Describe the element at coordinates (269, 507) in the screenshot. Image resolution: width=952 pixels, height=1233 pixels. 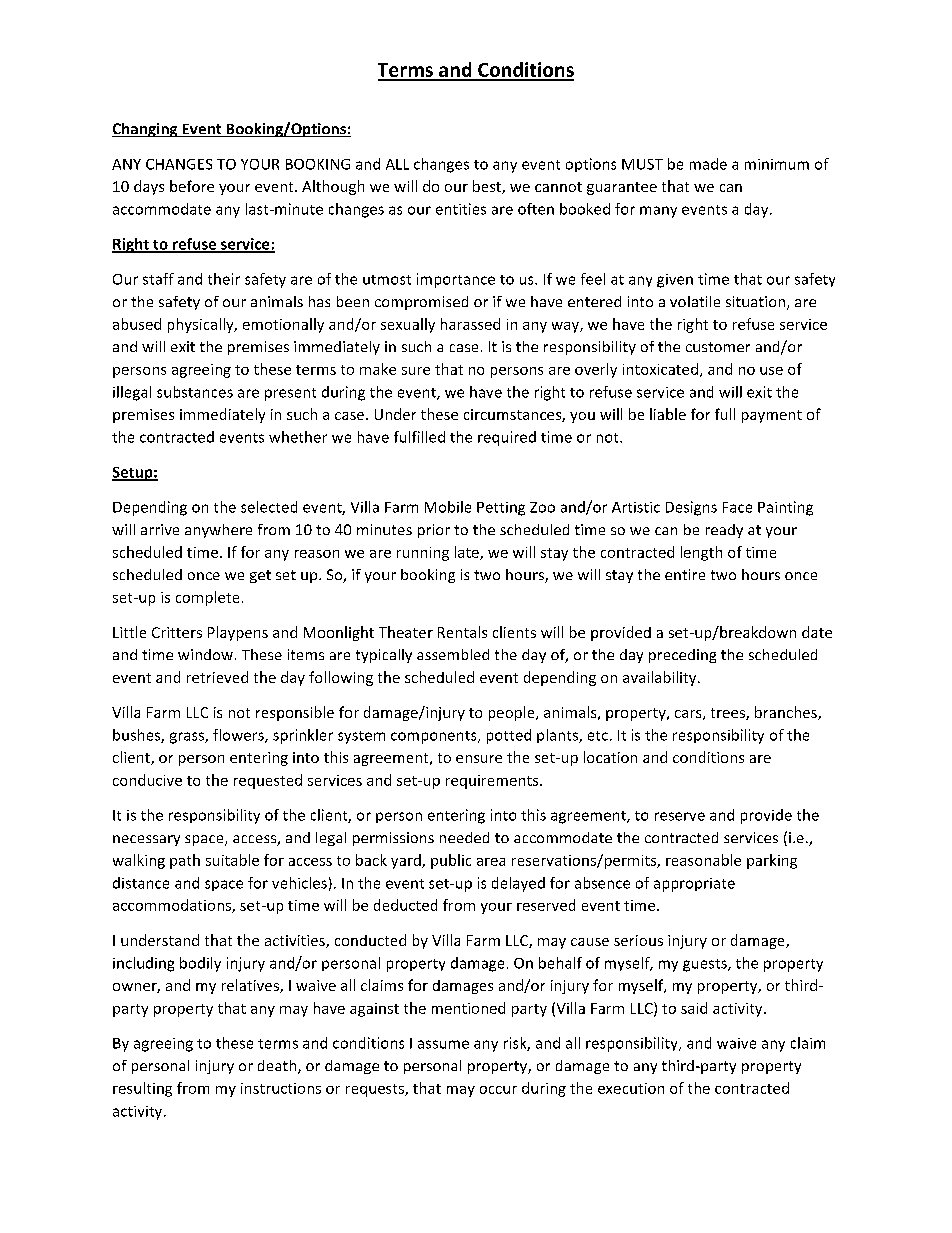
I see `selected` at that location.
